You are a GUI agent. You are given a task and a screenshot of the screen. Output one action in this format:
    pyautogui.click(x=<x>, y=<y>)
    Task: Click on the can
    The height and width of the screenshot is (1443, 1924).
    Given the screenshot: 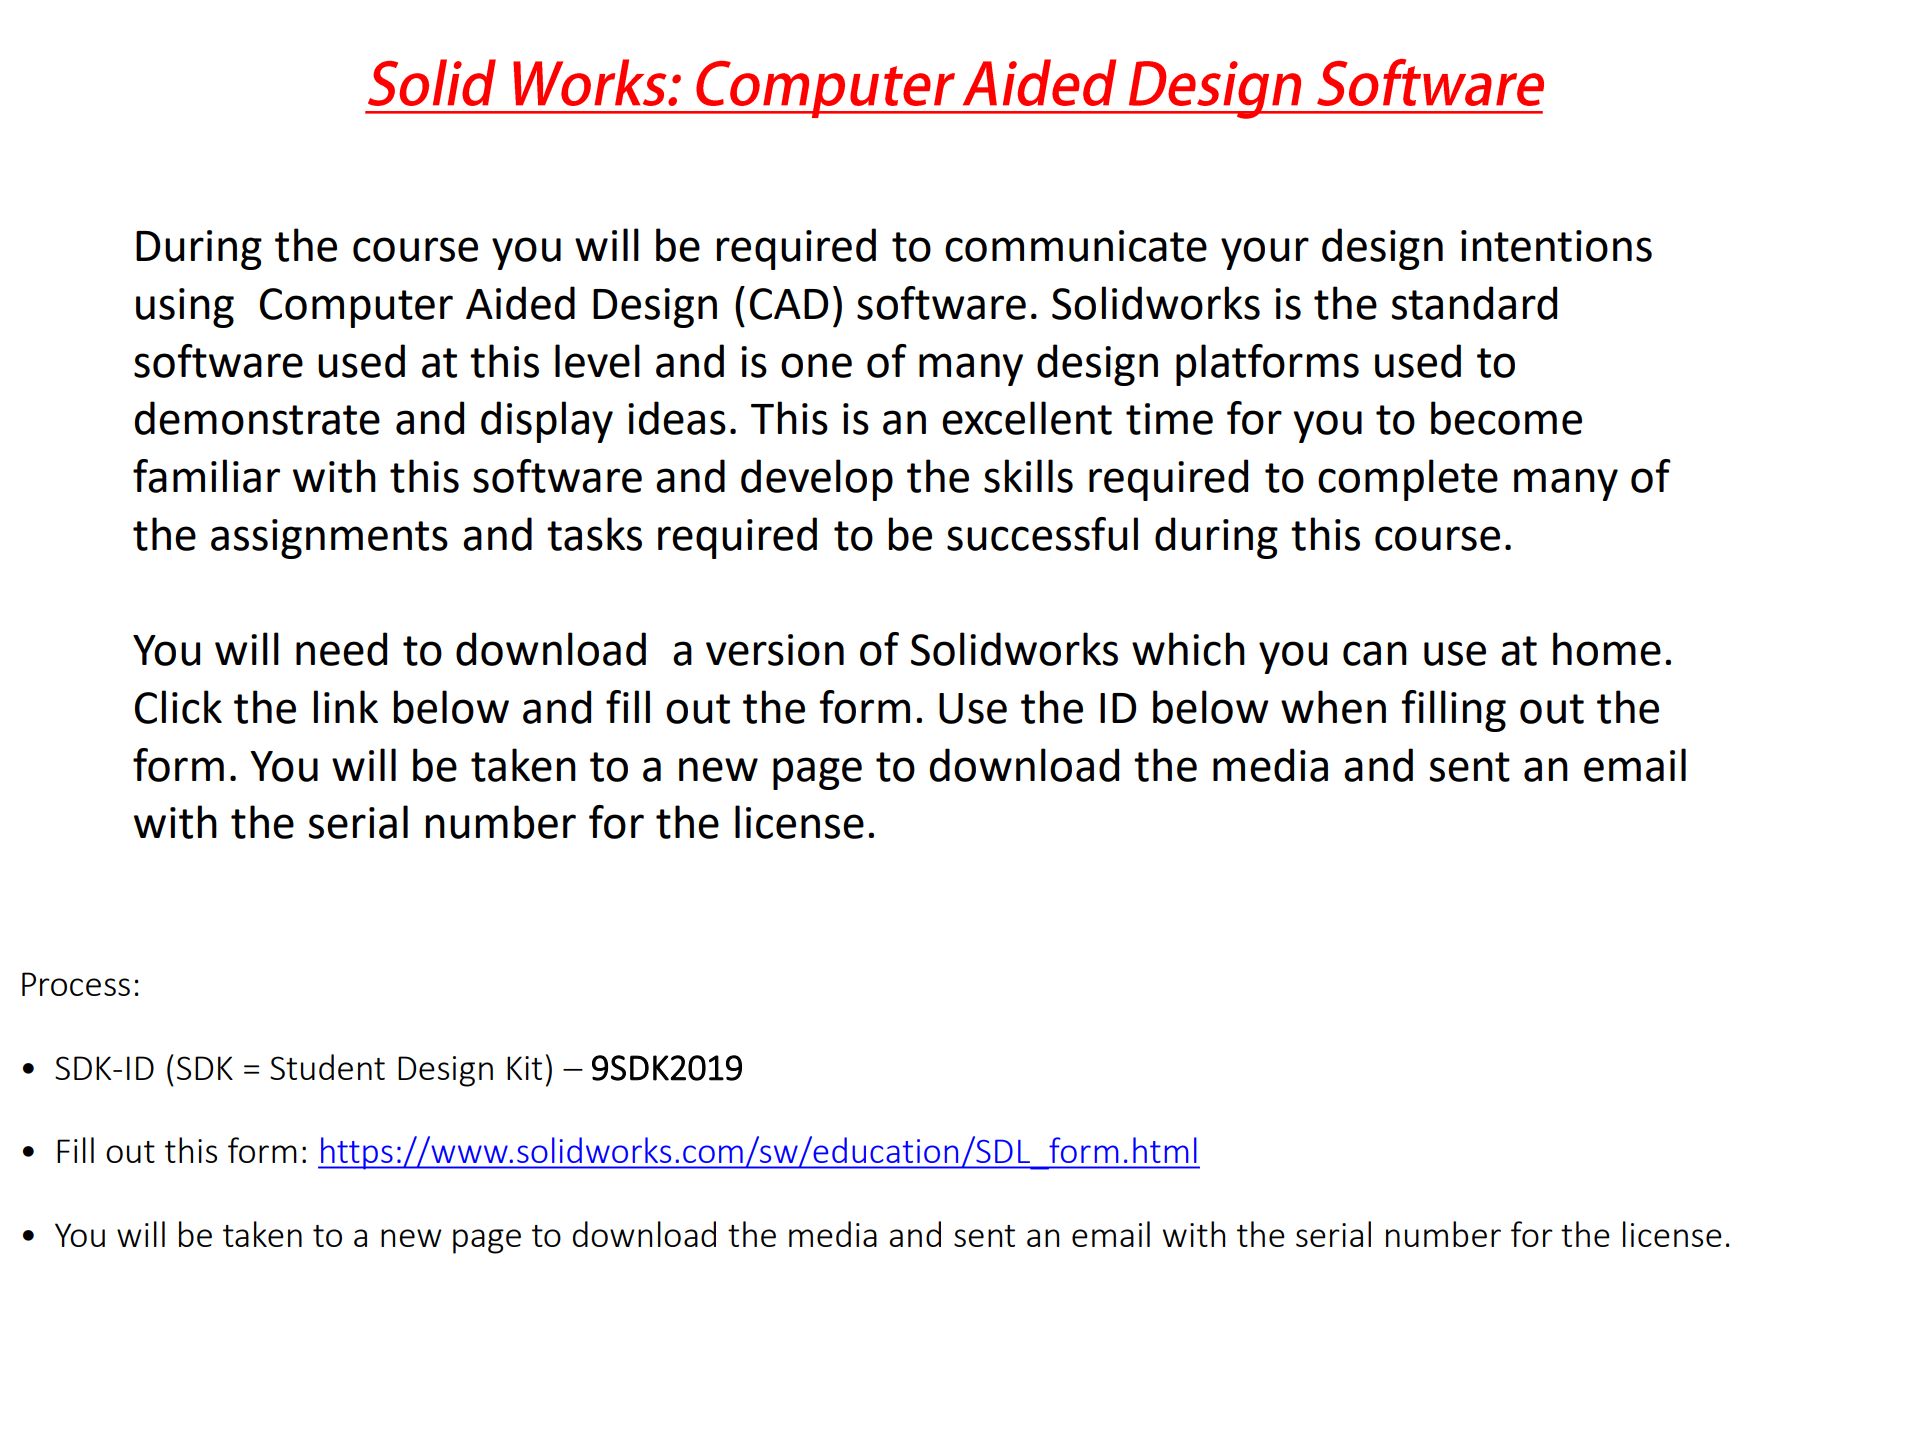 What is the action you would take?
    pyautogui.click(x=1375, y=653)
